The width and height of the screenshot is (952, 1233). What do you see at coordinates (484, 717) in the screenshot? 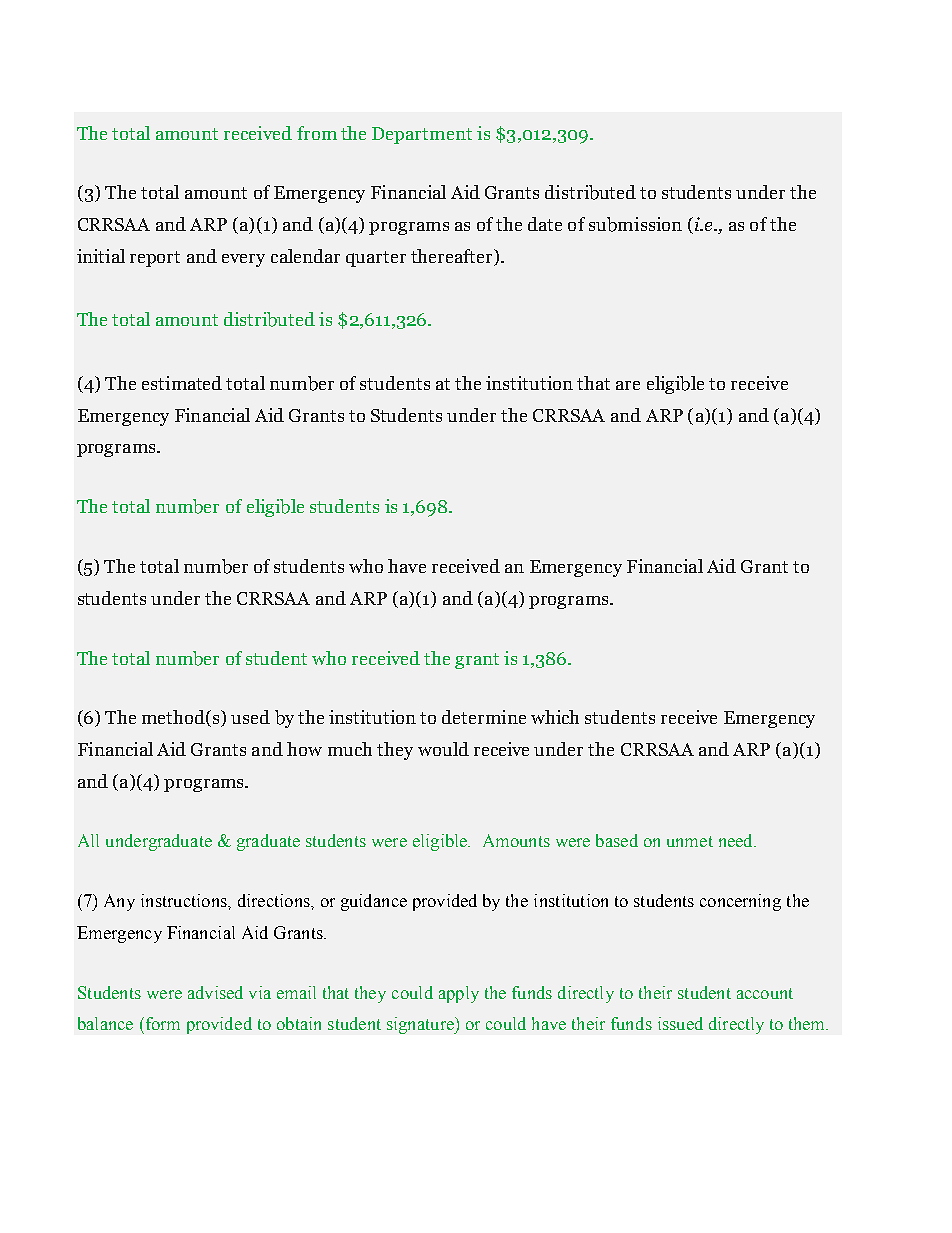
I see `determine` at bounding box center [484, 717].
